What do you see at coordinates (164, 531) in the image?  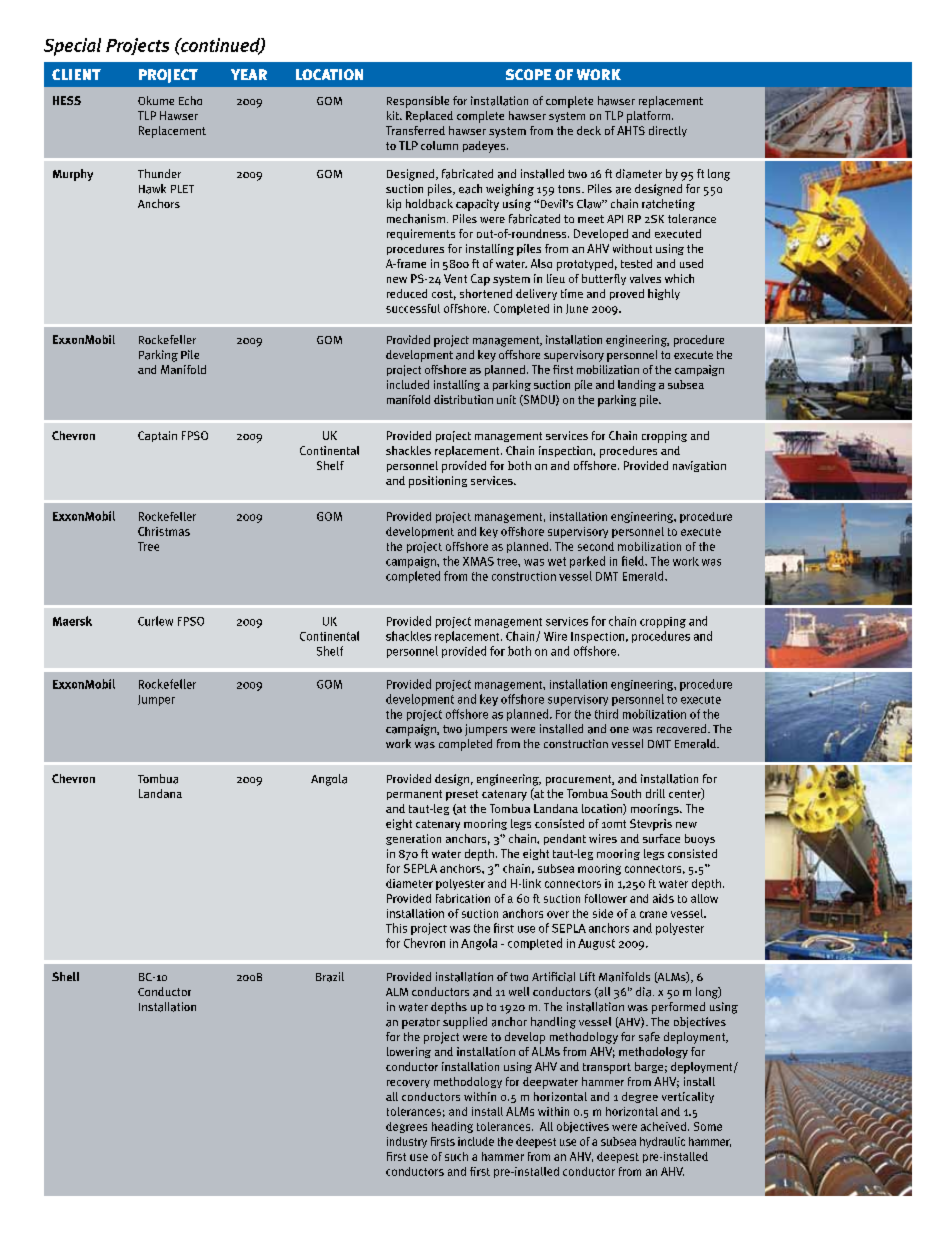 I see `Christmas` at bounding box center [164, 531].
